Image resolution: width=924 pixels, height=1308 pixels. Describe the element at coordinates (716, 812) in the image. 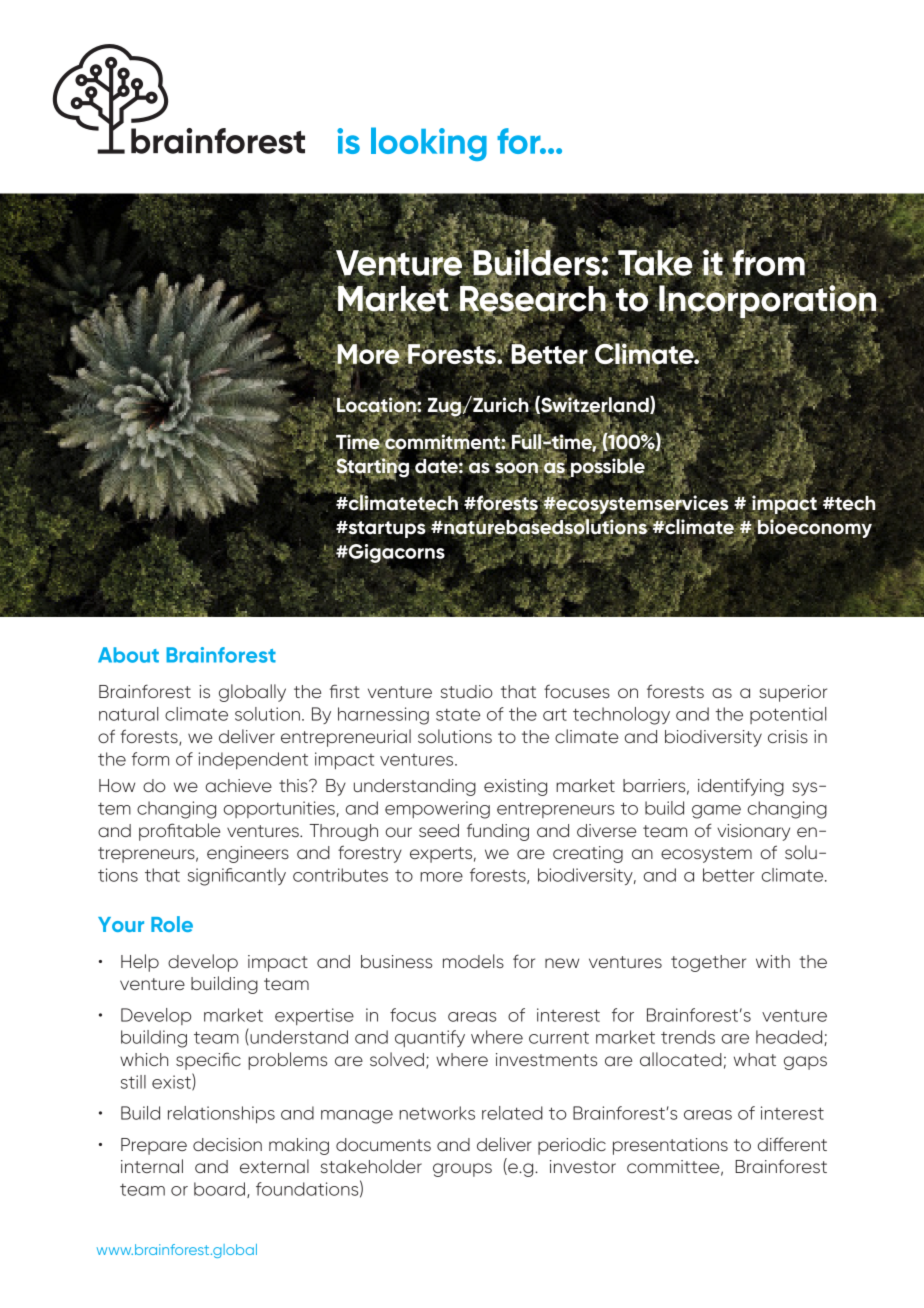

I see `game` at that location.
